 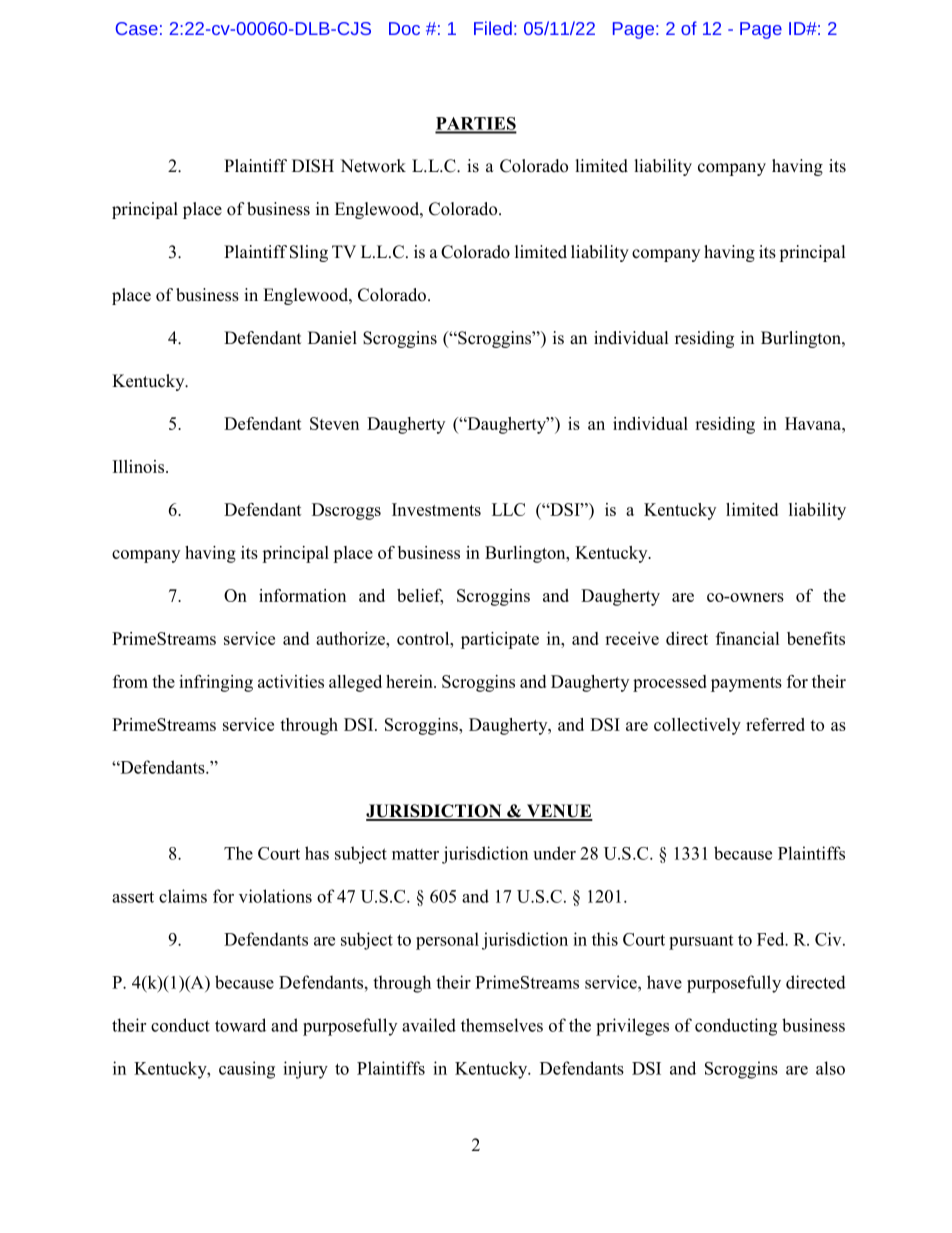 I want to click on financial, so click(x=747, y=638).
